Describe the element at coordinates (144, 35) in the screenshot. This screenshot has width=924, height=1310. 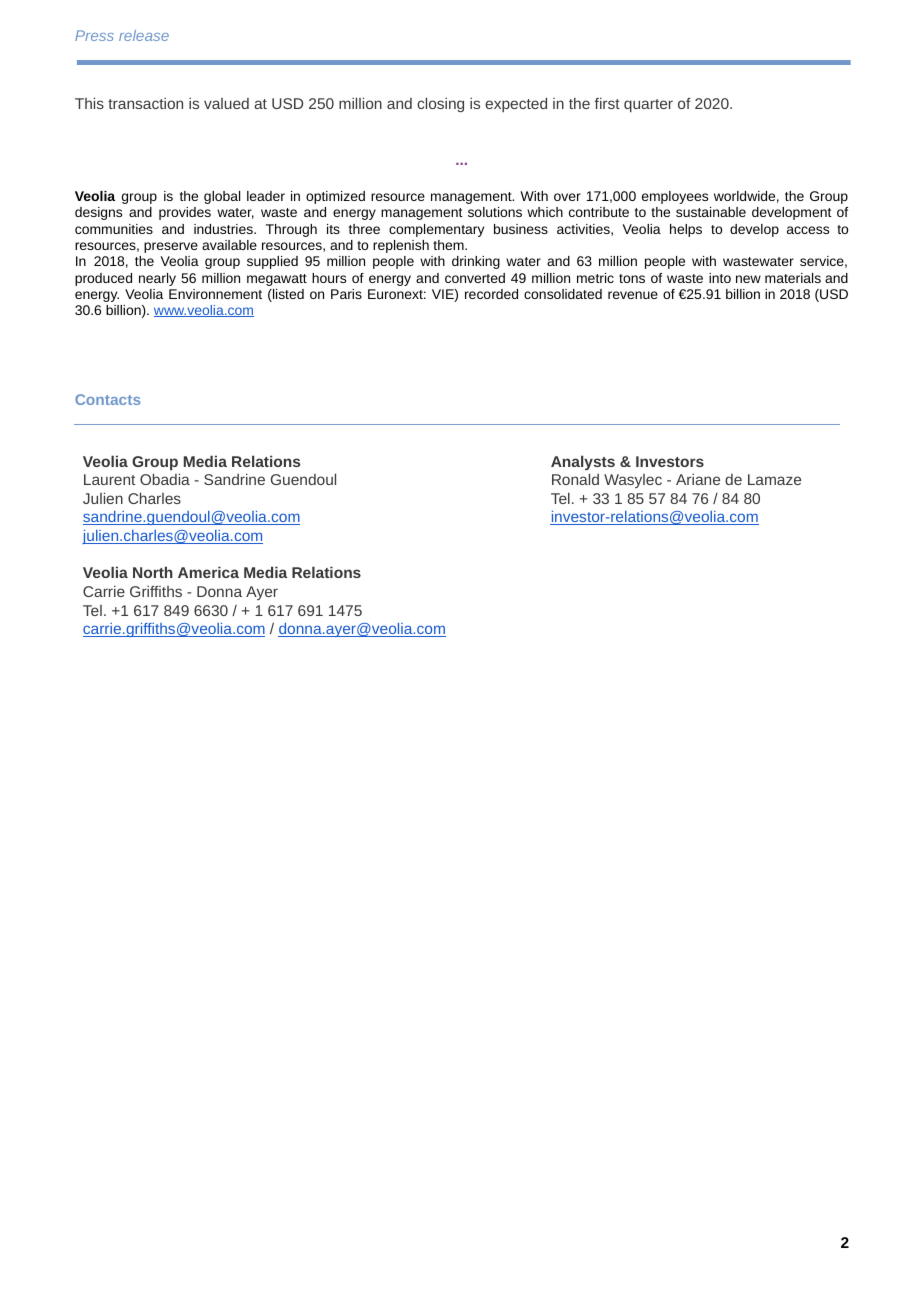
I see `release` at that location.
